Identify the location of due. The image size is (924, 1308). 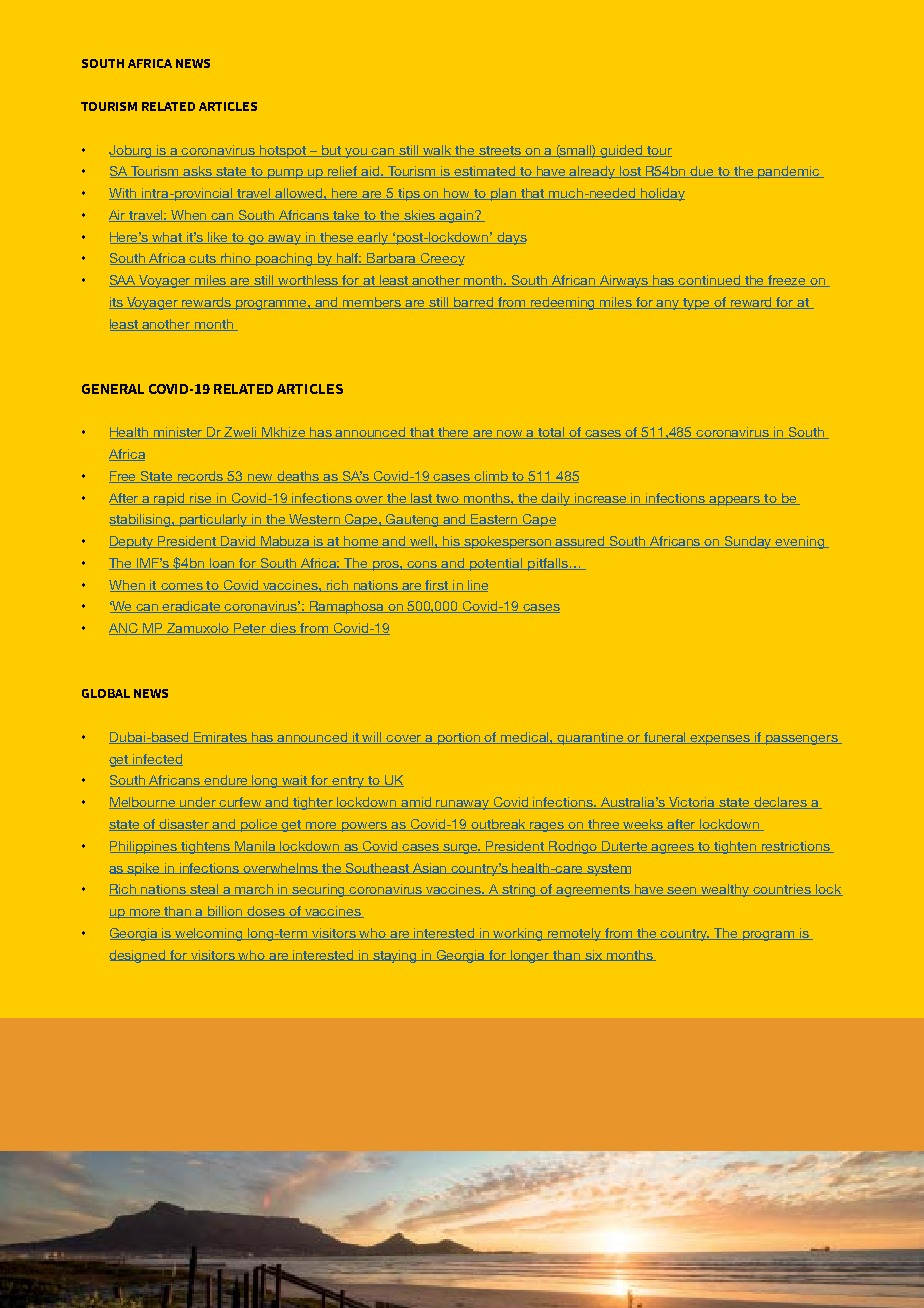
(703, 172).
